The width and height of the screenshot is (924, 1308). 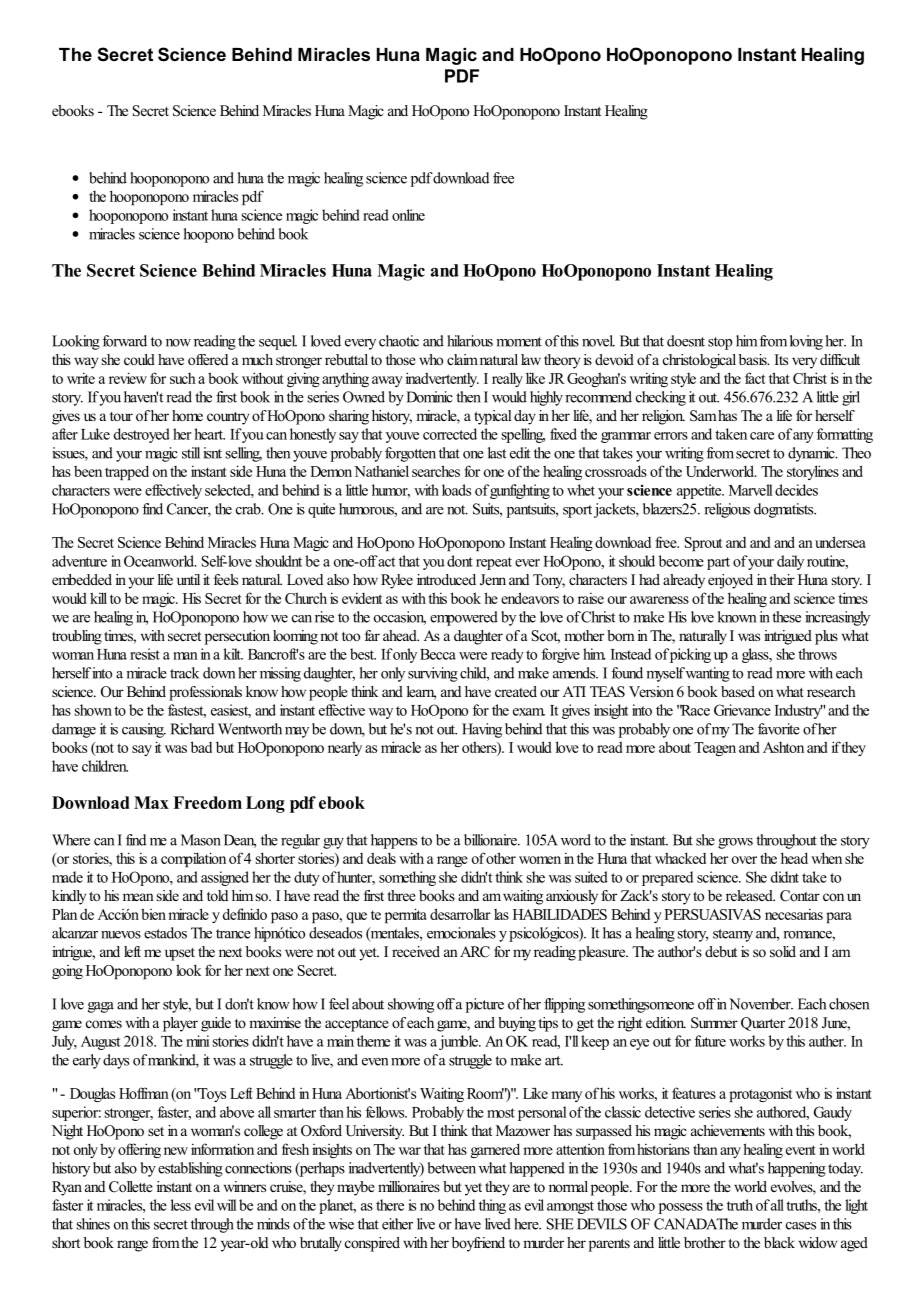 What do you see at coordinates (460, 561) in the screenshot?
I see `dont` at bounding box center [460, 561].
